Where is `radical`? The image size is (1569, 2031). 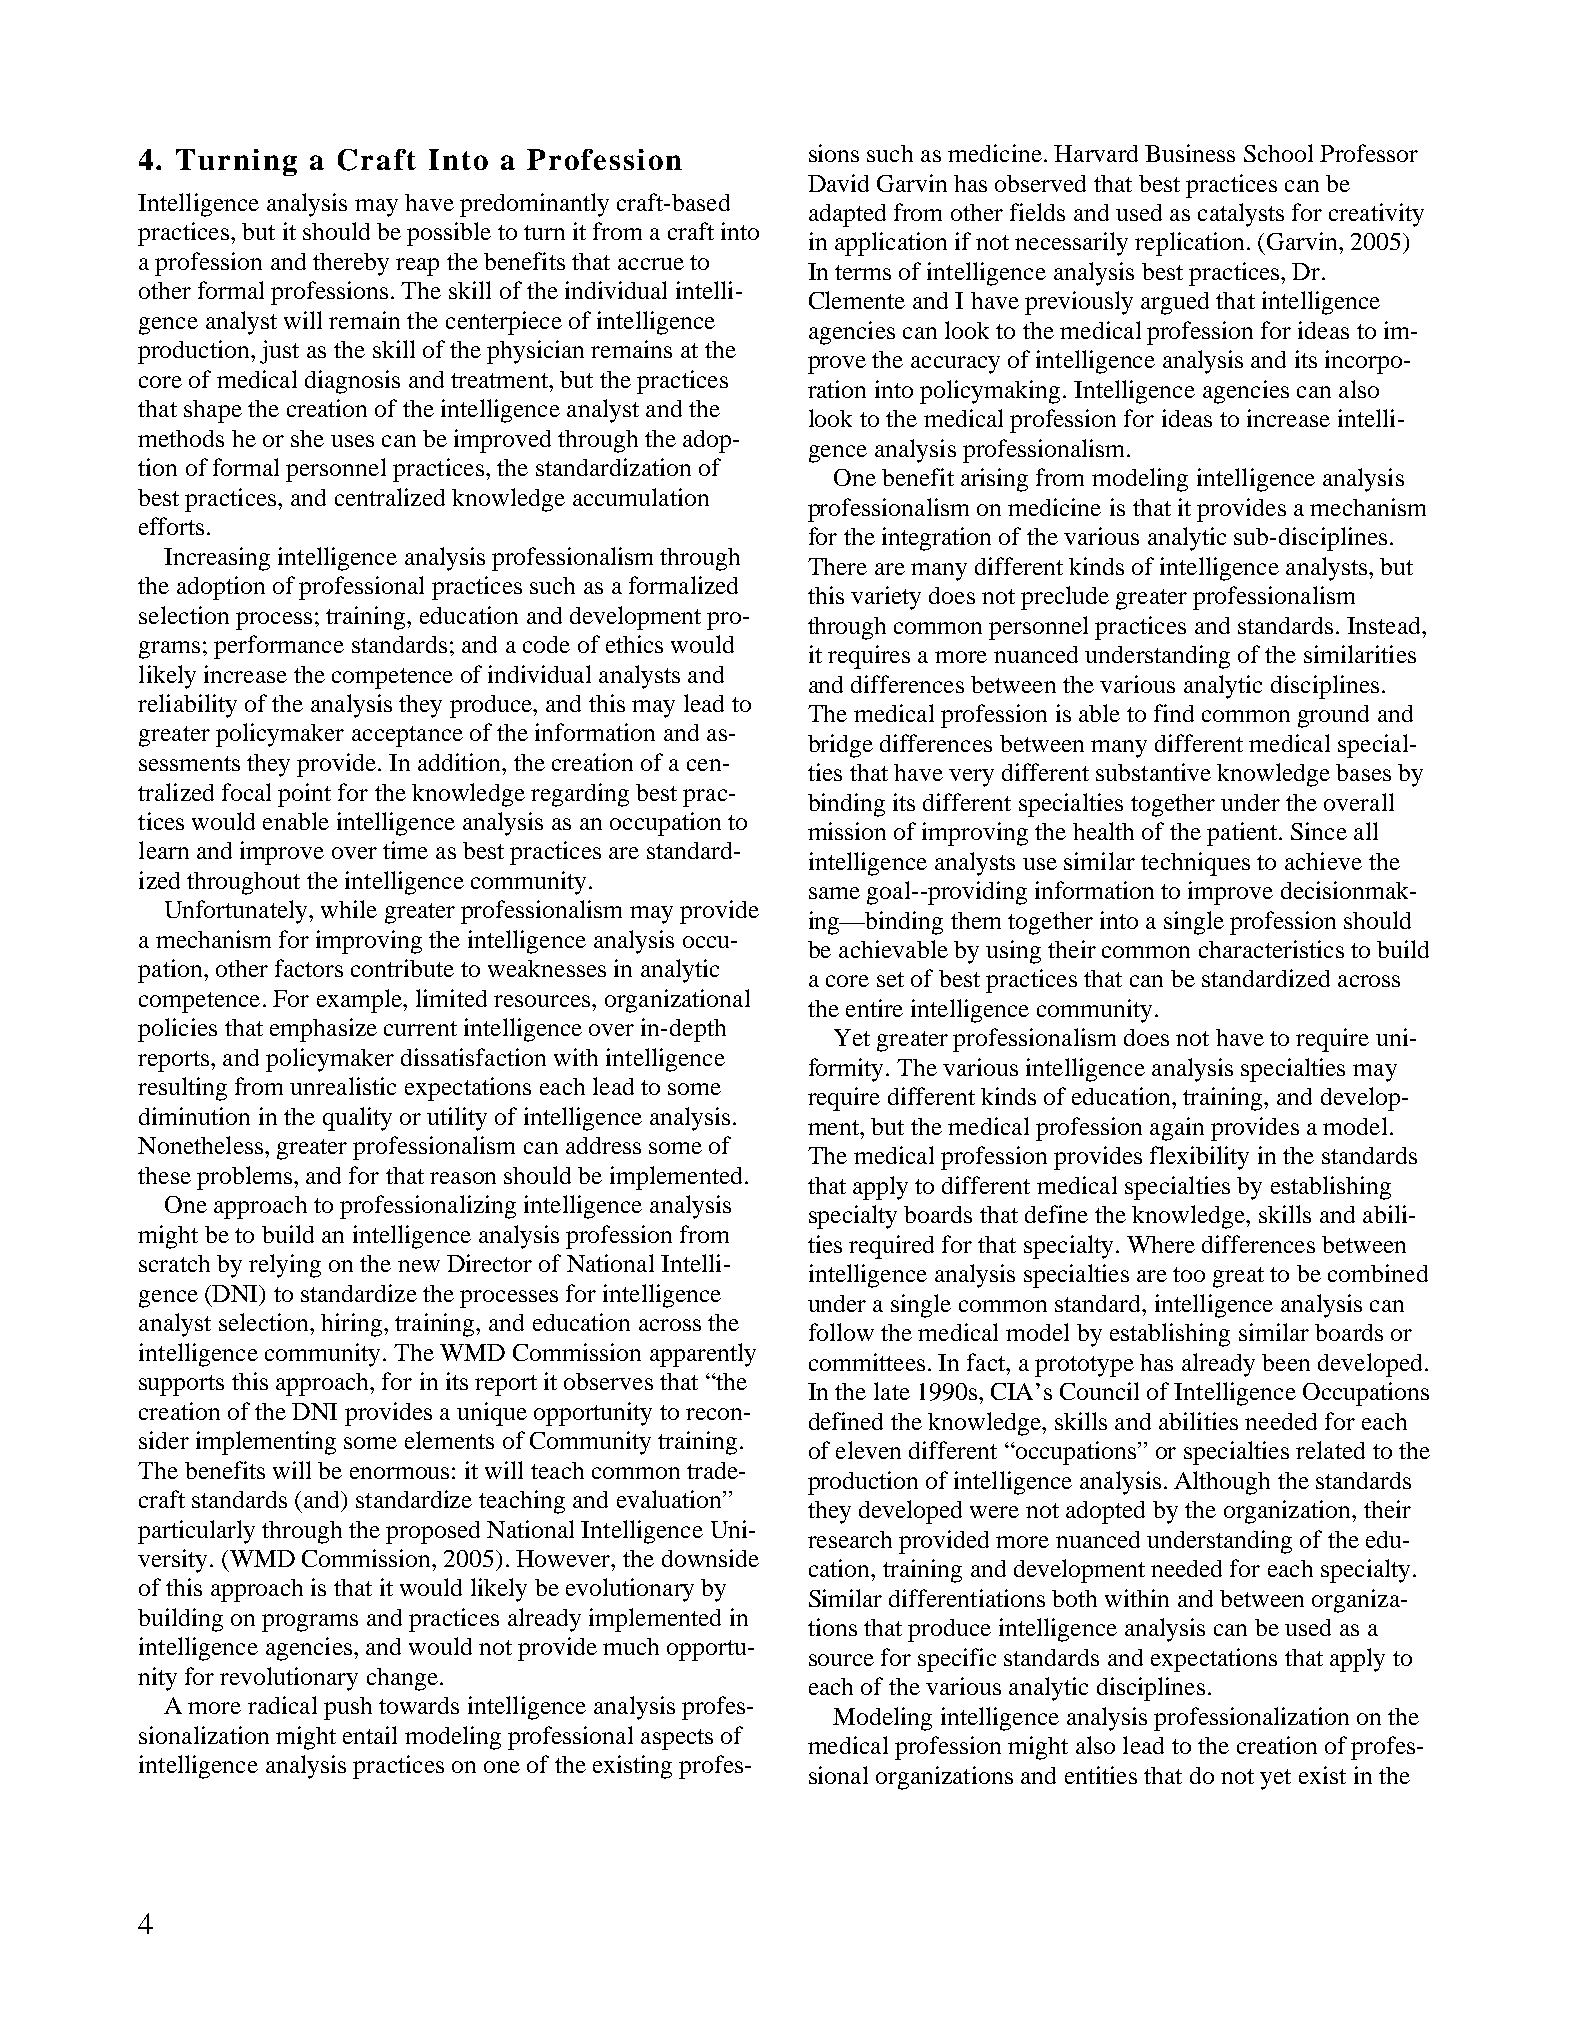 radical is located at coordinates (282, 1705).
